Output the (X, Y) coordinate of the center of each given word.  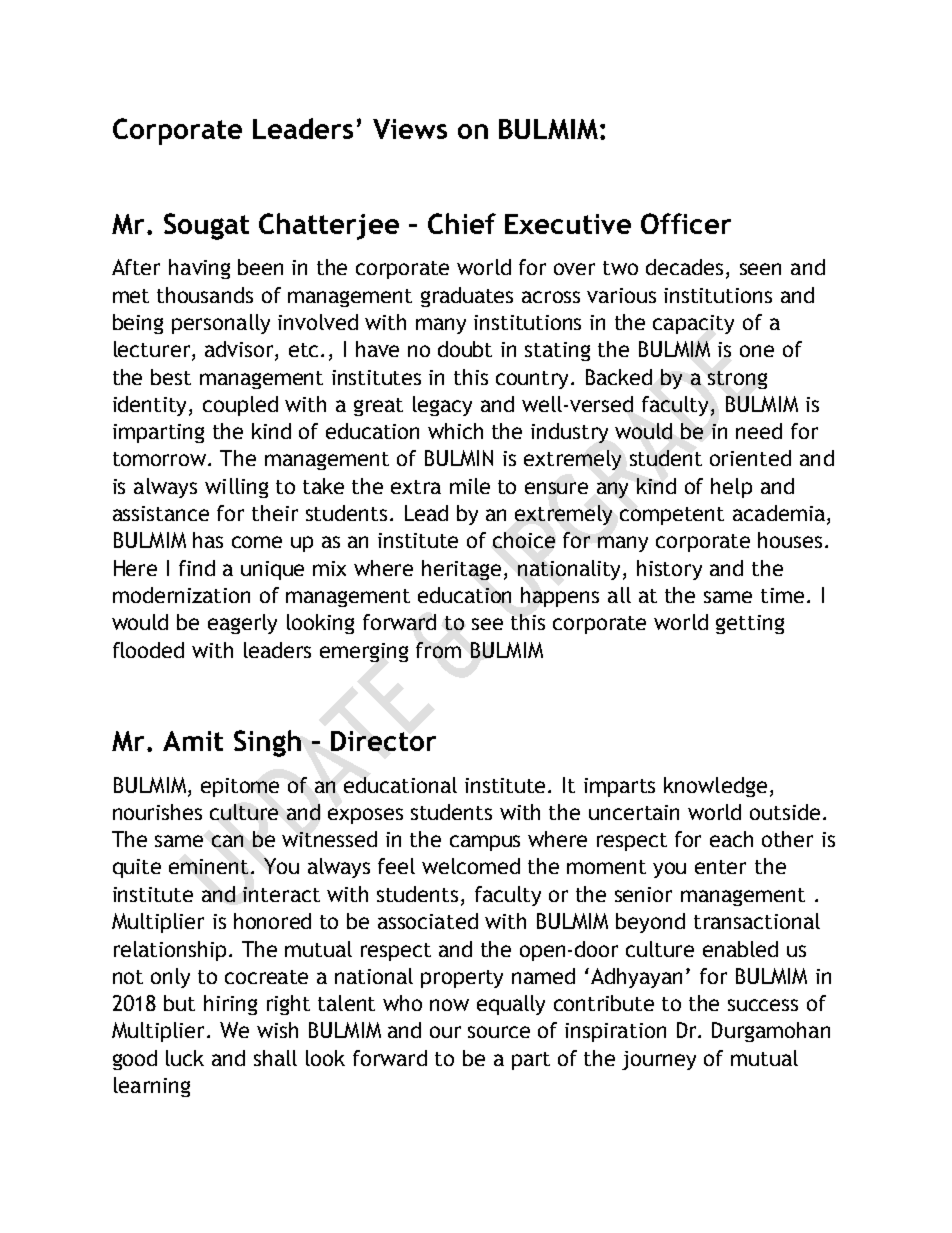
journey (659, 1060)
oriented (750, 458)
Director (383, 741)
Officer (686, 223)
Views (410, 129)
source (499, 1032)
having (199, 269)
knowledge (715, 787)
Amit (193, 741)
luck (185, 1058)
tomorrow (161, 459)
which (455, 431)
